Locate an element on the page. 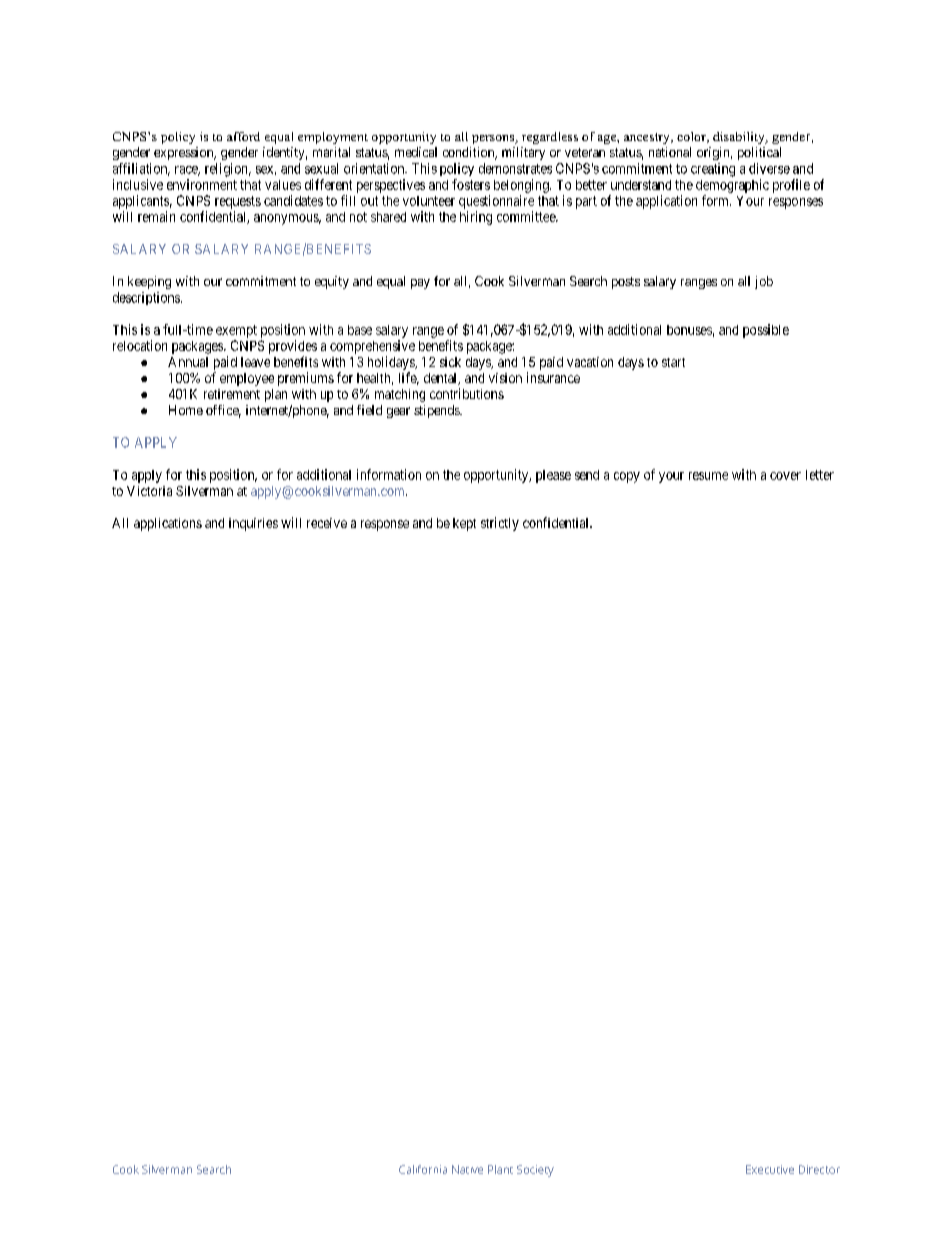 Image resolution: width=952 pixels, height=1233 pixels. Native is located at coordinates (467, 1169).
